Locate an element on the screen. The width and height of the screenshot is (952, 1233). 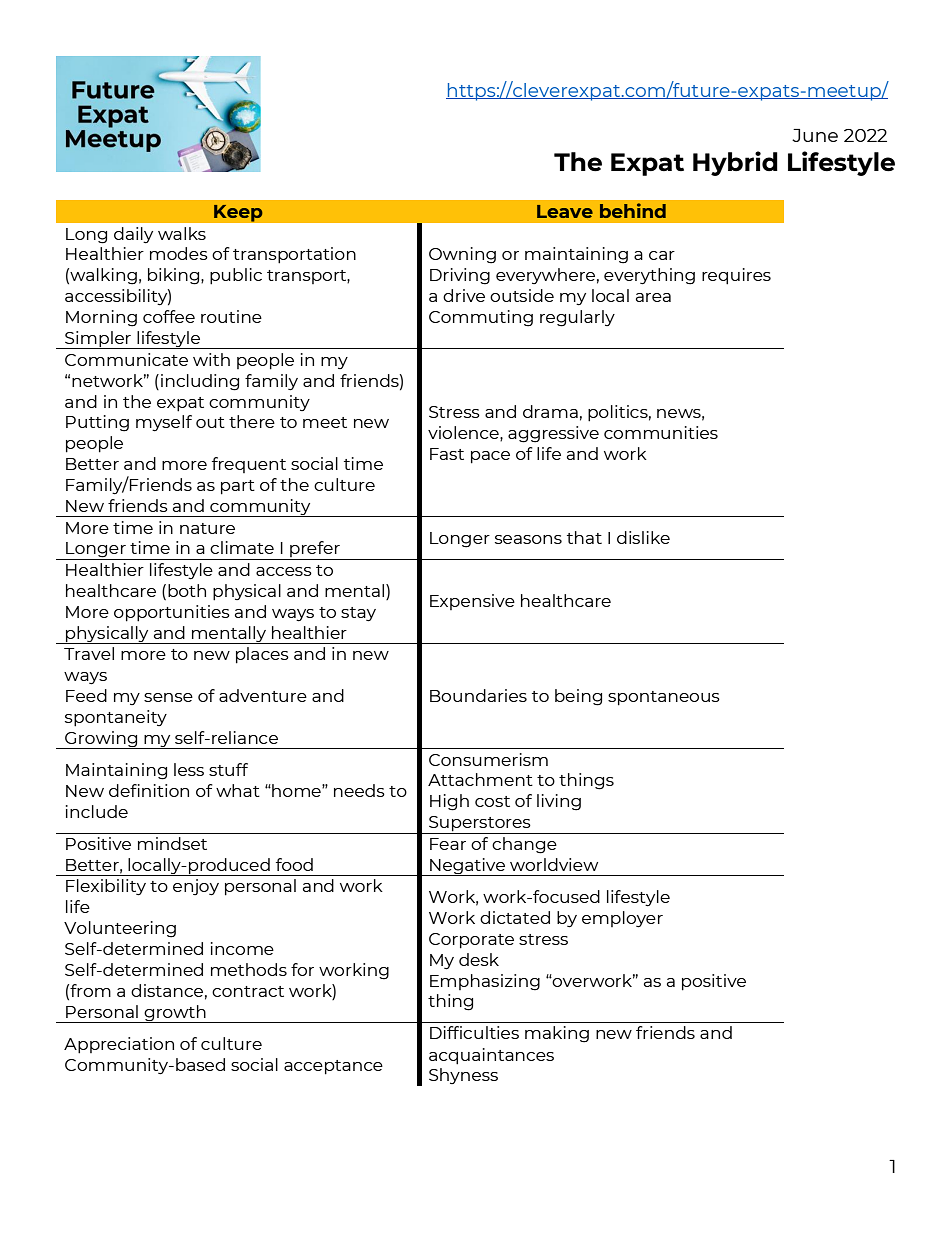
Hybrid is located at coordinates (735, 163).
